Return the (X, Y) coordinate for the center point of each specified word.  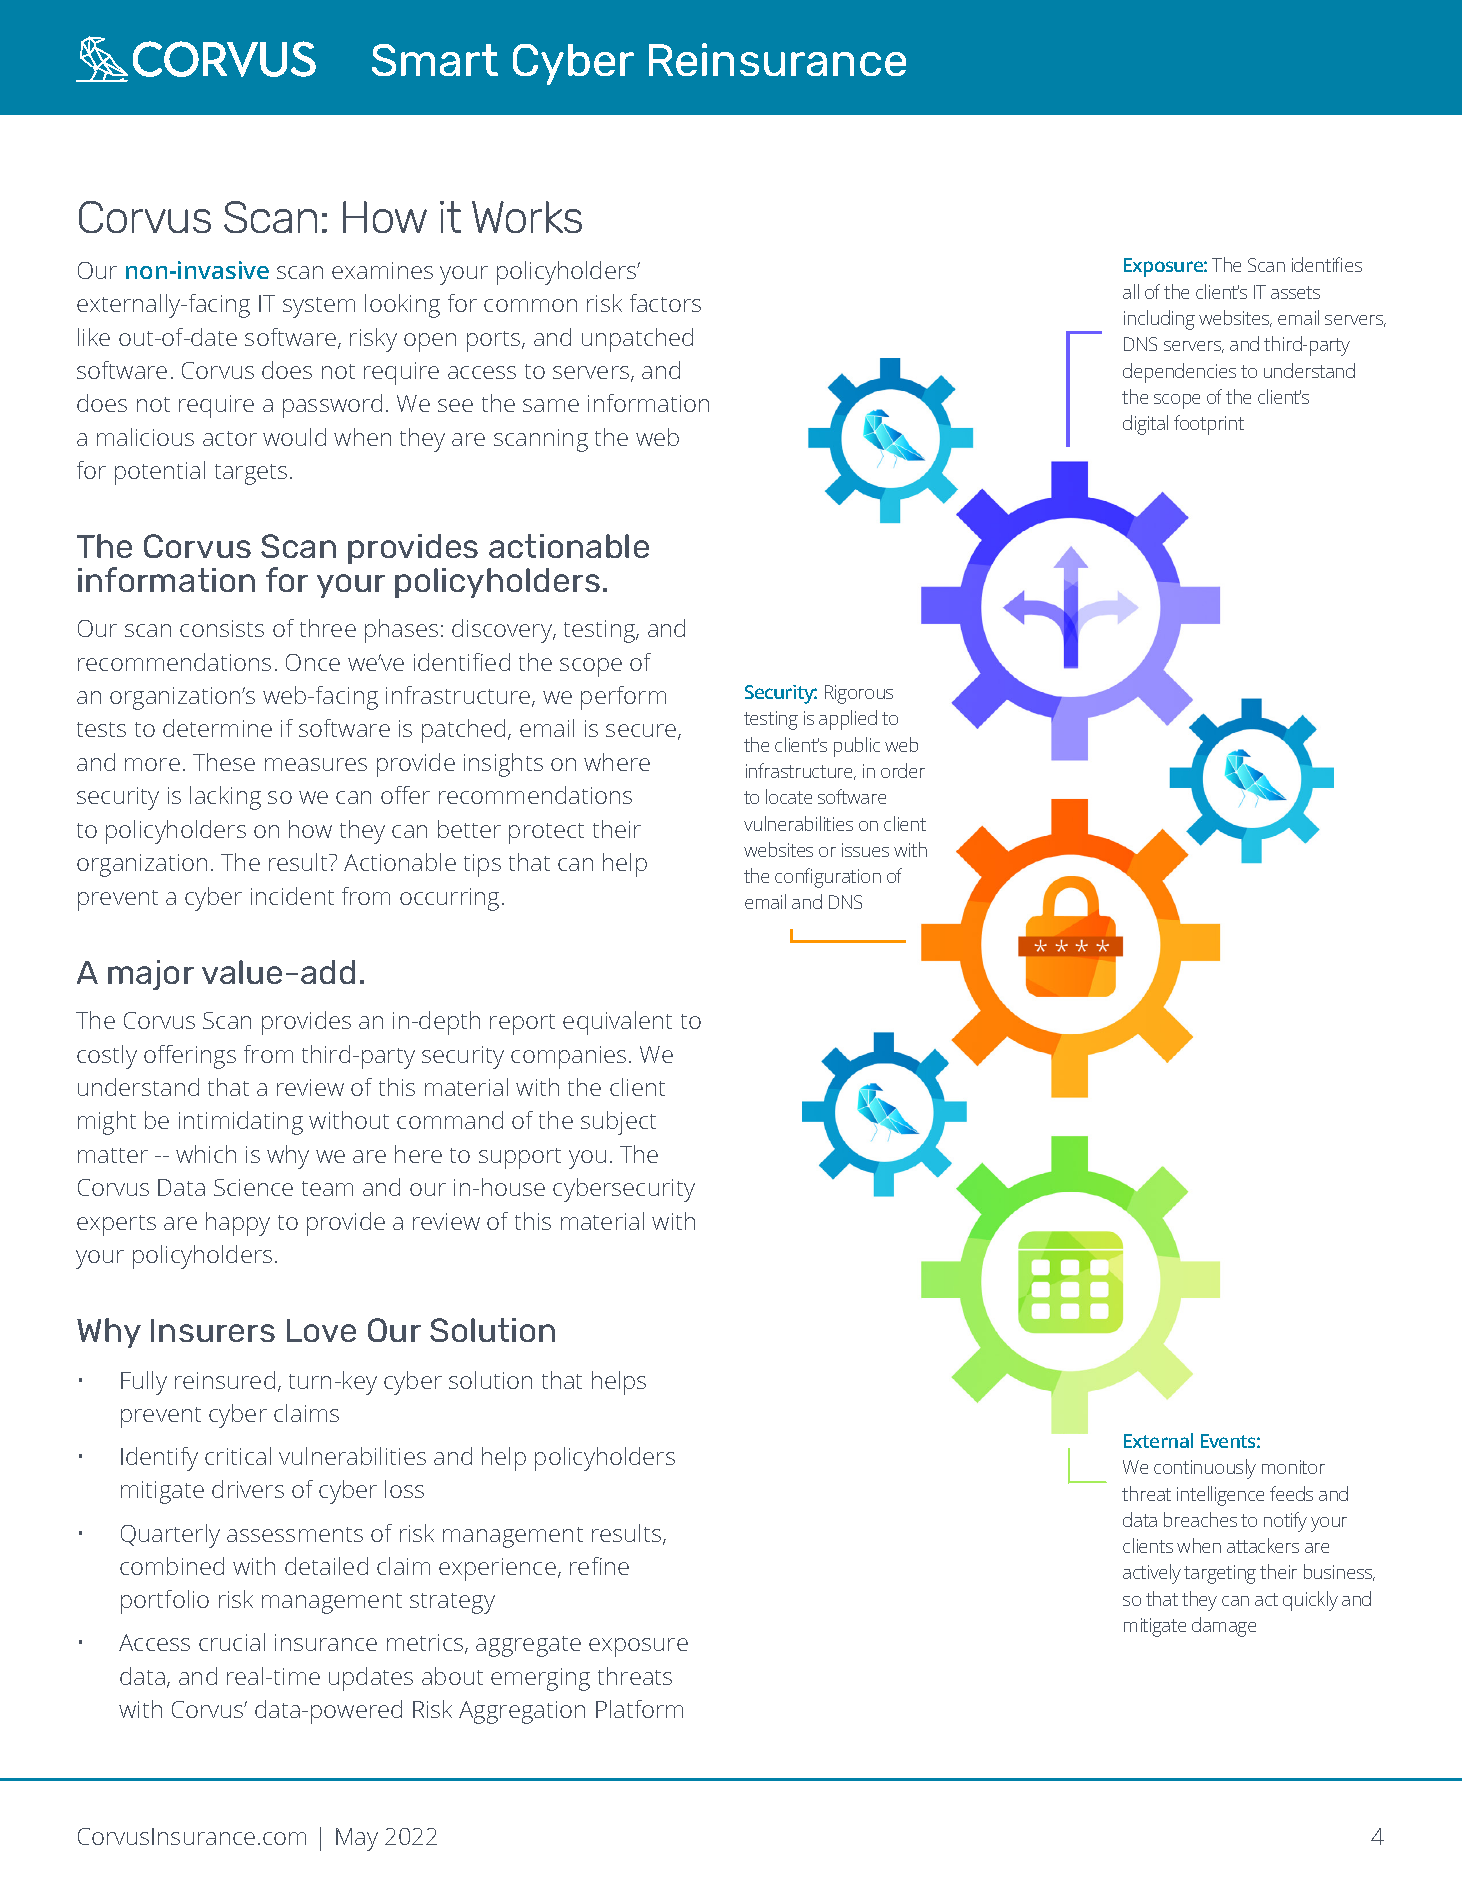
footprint (1209, 425)
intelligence (1220, 1496)
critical (238, 1456)
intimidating (241, 1123)
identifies (1327, 264)
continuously (1205, 1469)
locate (789, 796)
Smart (435, 60)
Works (527, 217)
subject (618, 1123)
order (903, 770)
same (551, 405)
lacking (225, 798)
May (357, 1839)
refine (599, 1566)
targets (251, 474)
